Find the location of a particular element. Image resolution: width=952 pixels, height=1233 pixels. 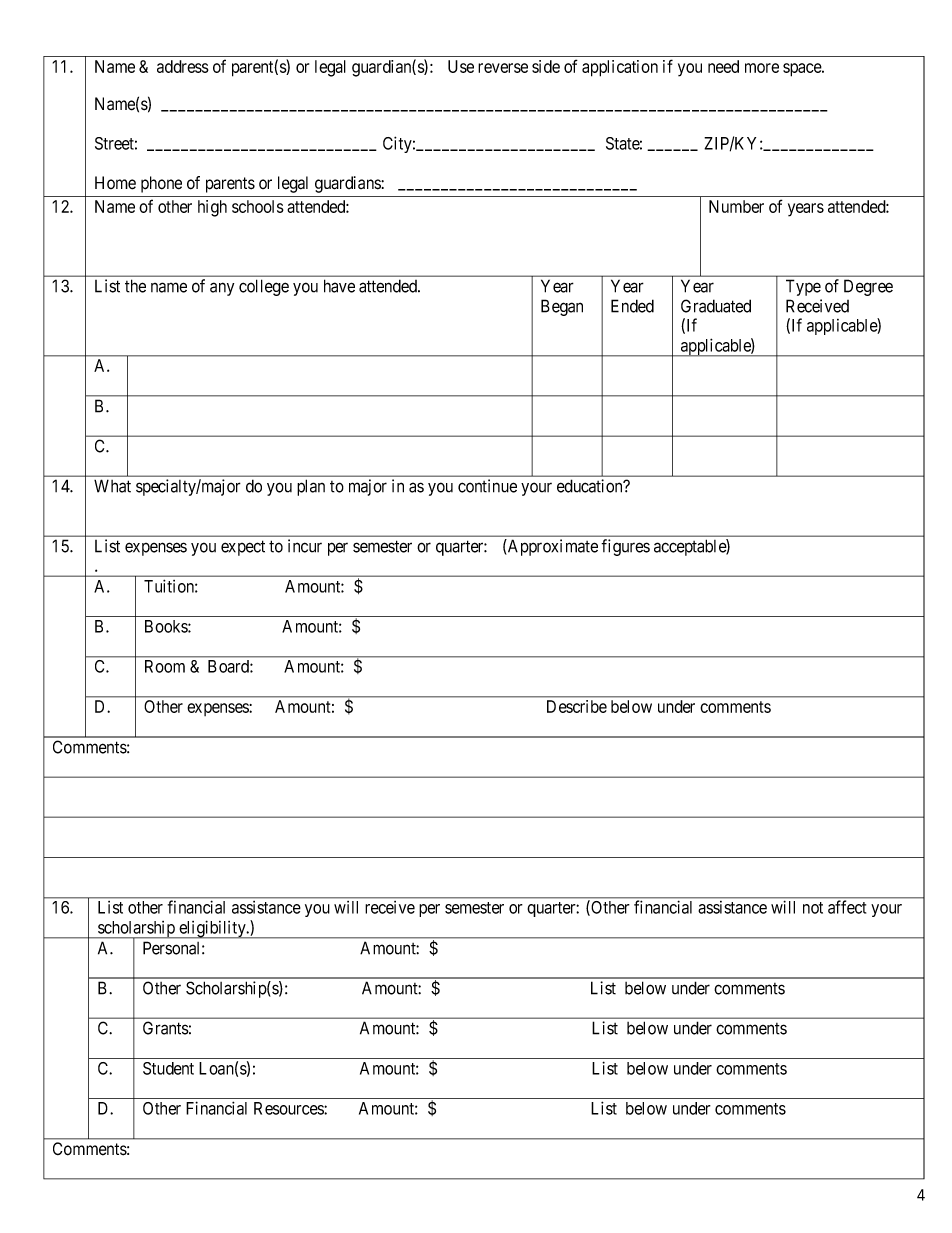

Room is located at coordinates (165, 666).
